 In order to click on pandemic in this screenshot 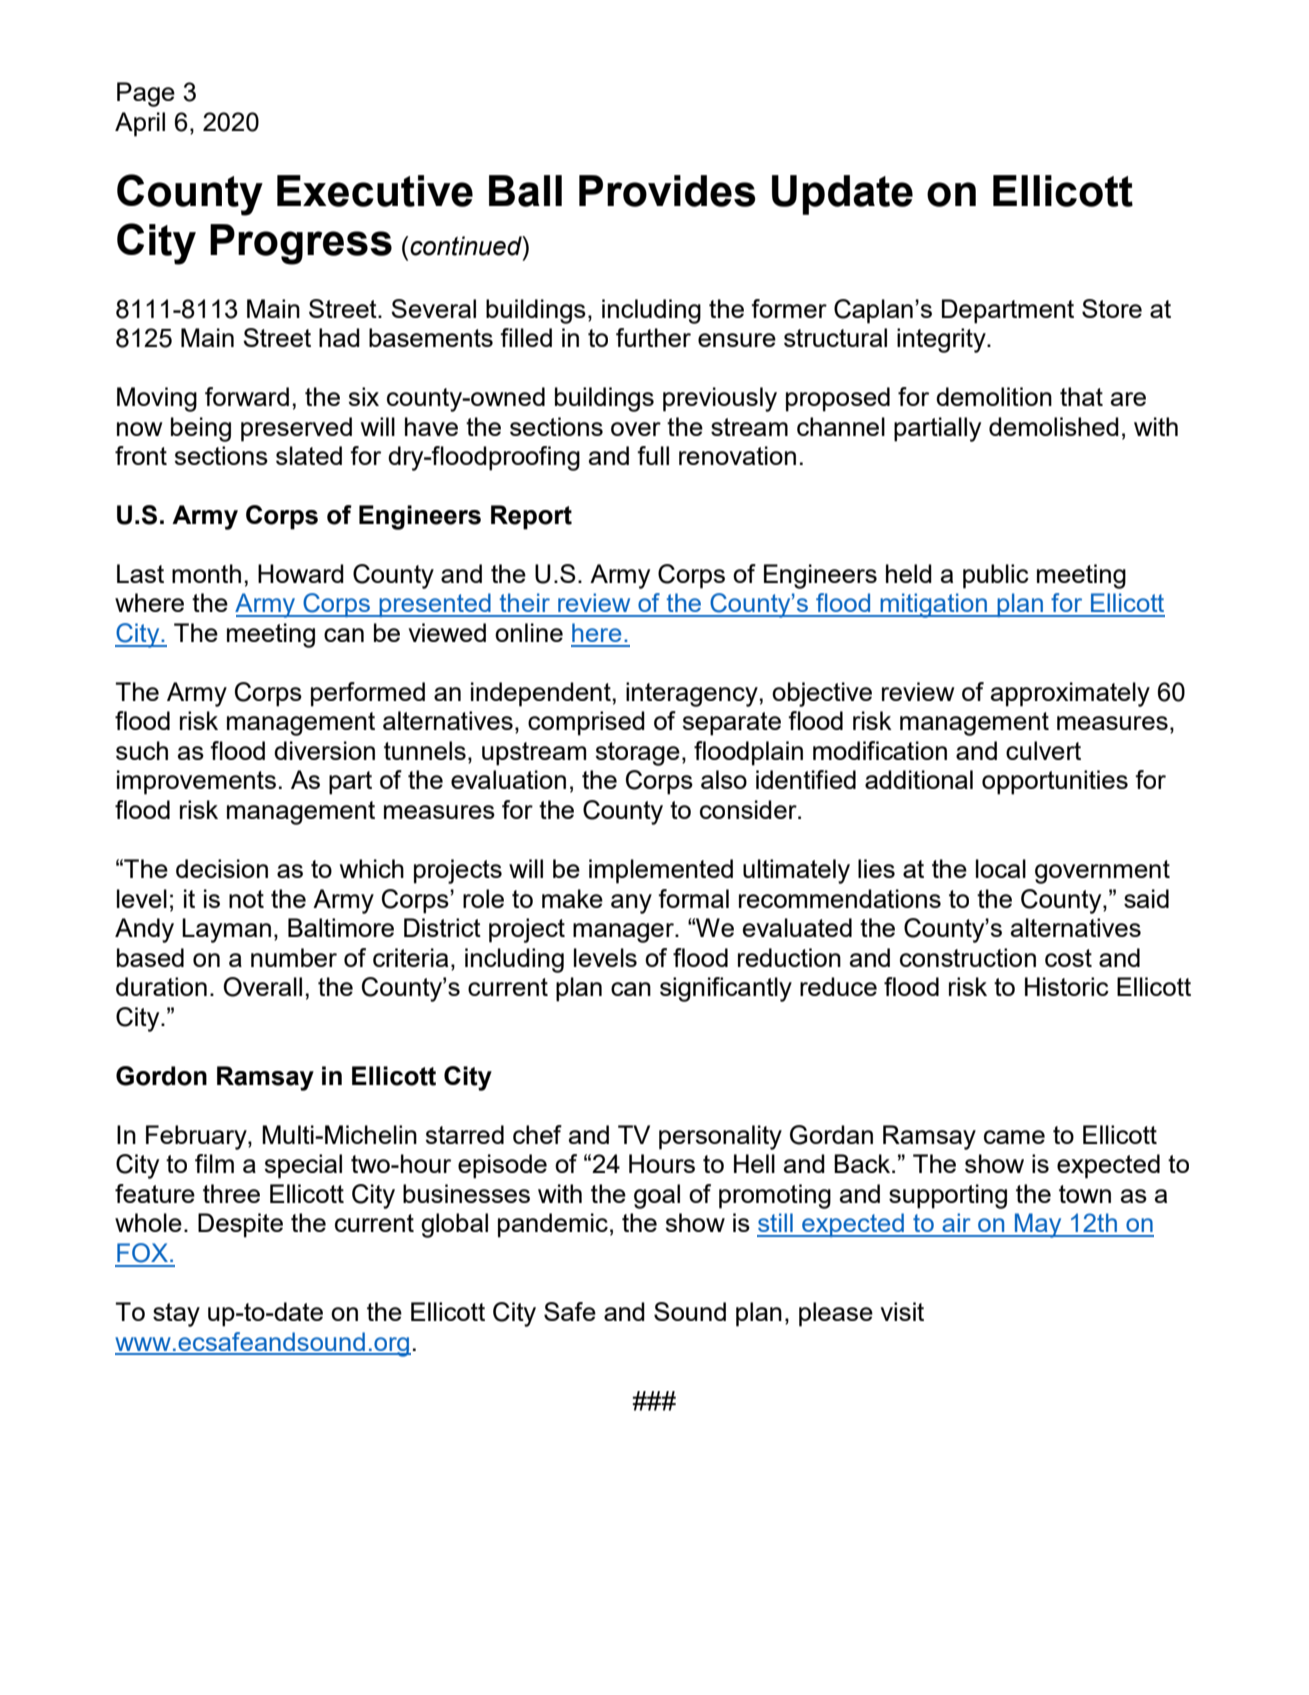, I will do `click(553, 1225)`.
